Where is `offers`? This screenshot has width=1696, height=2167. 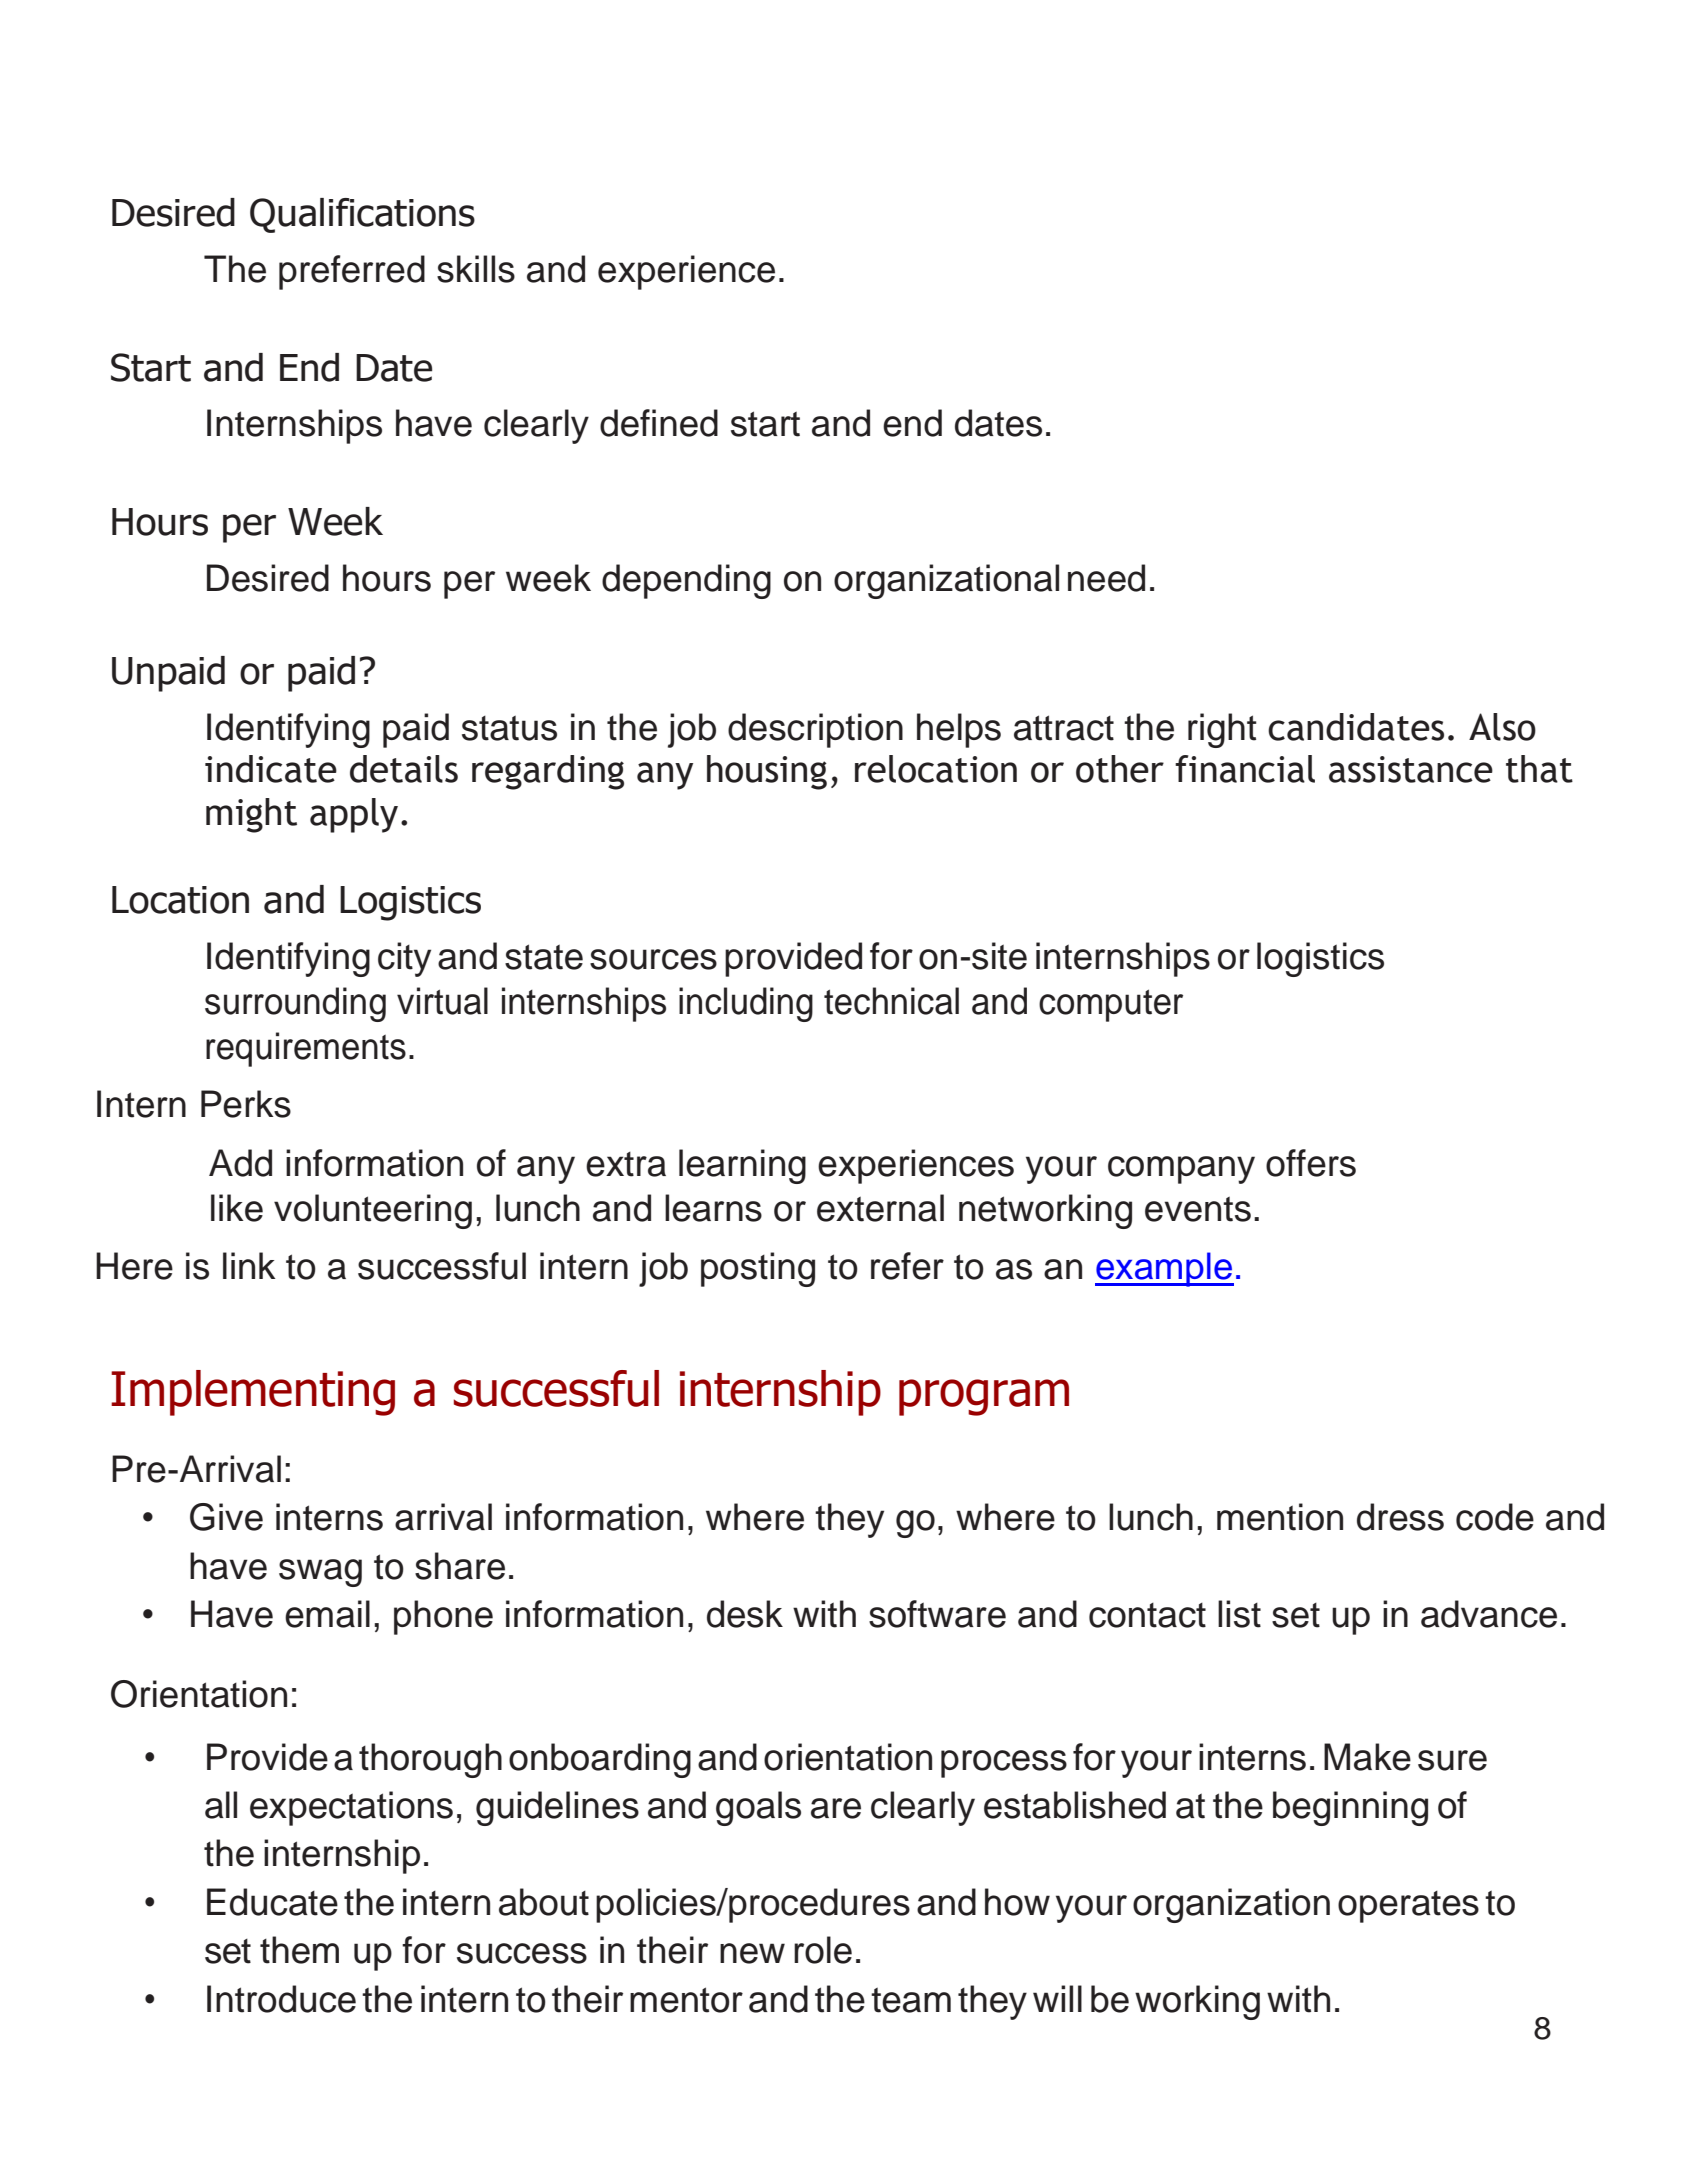
offers is located at coordinates (1311, 1163).
